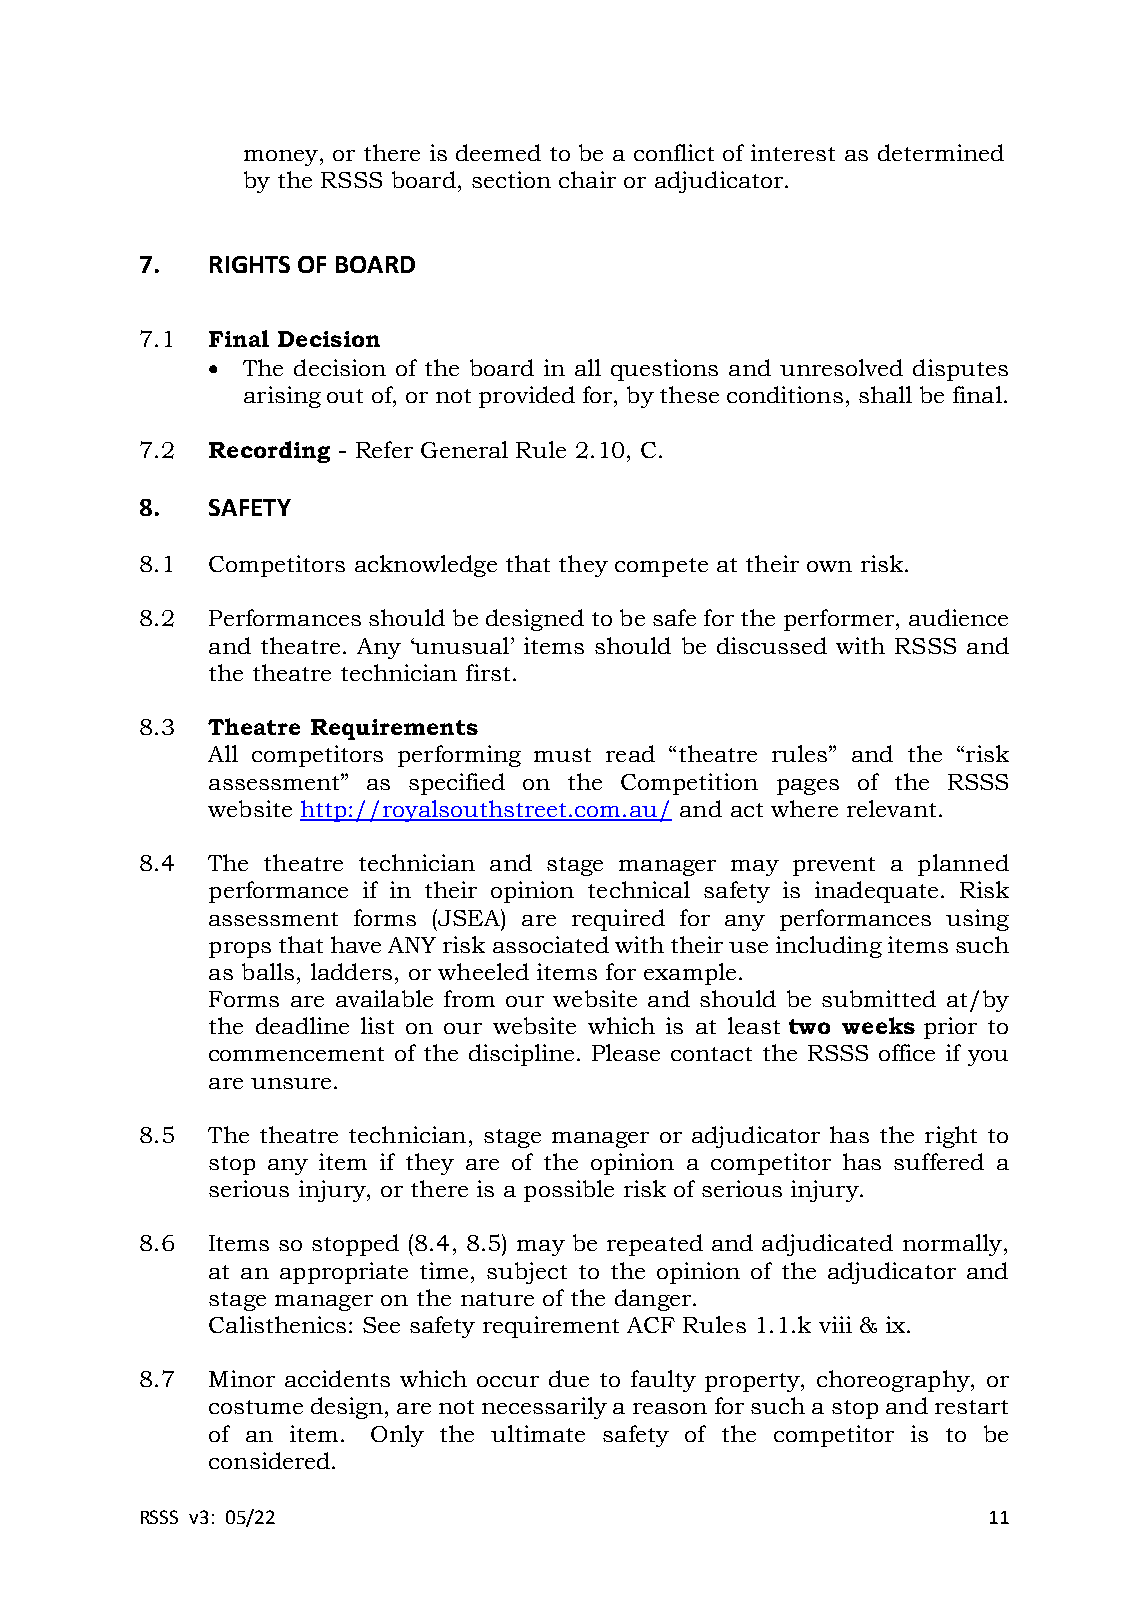  I want to click on deadline, so click(302, 1025).
